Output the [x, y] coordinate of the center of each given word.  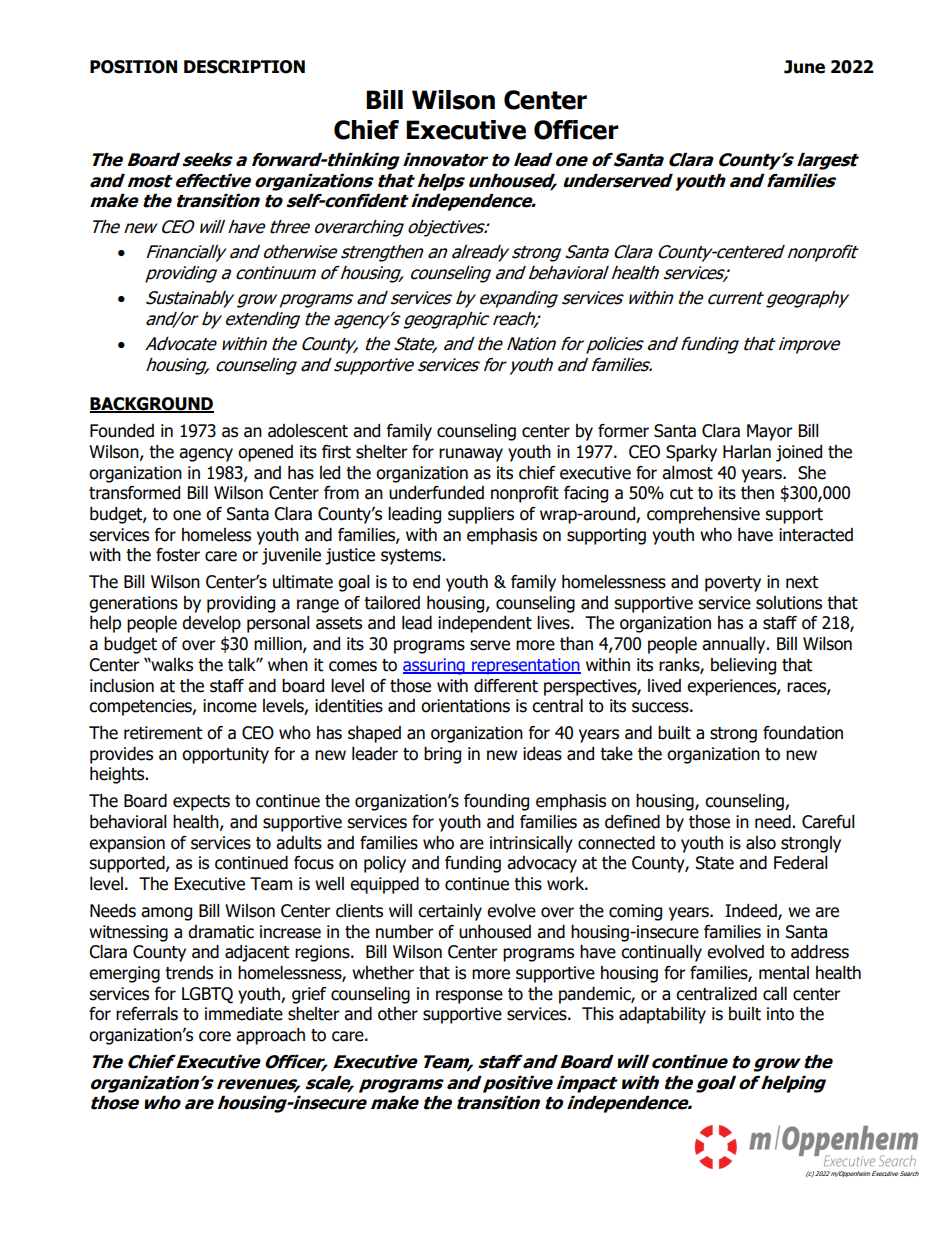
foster [178, 555]
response [469, 997]
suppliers [481, 515]
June [804, 67]
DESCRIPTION [244, 67]
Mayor [770, 432]
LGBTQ [207, 995]
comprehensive [703, 515]
